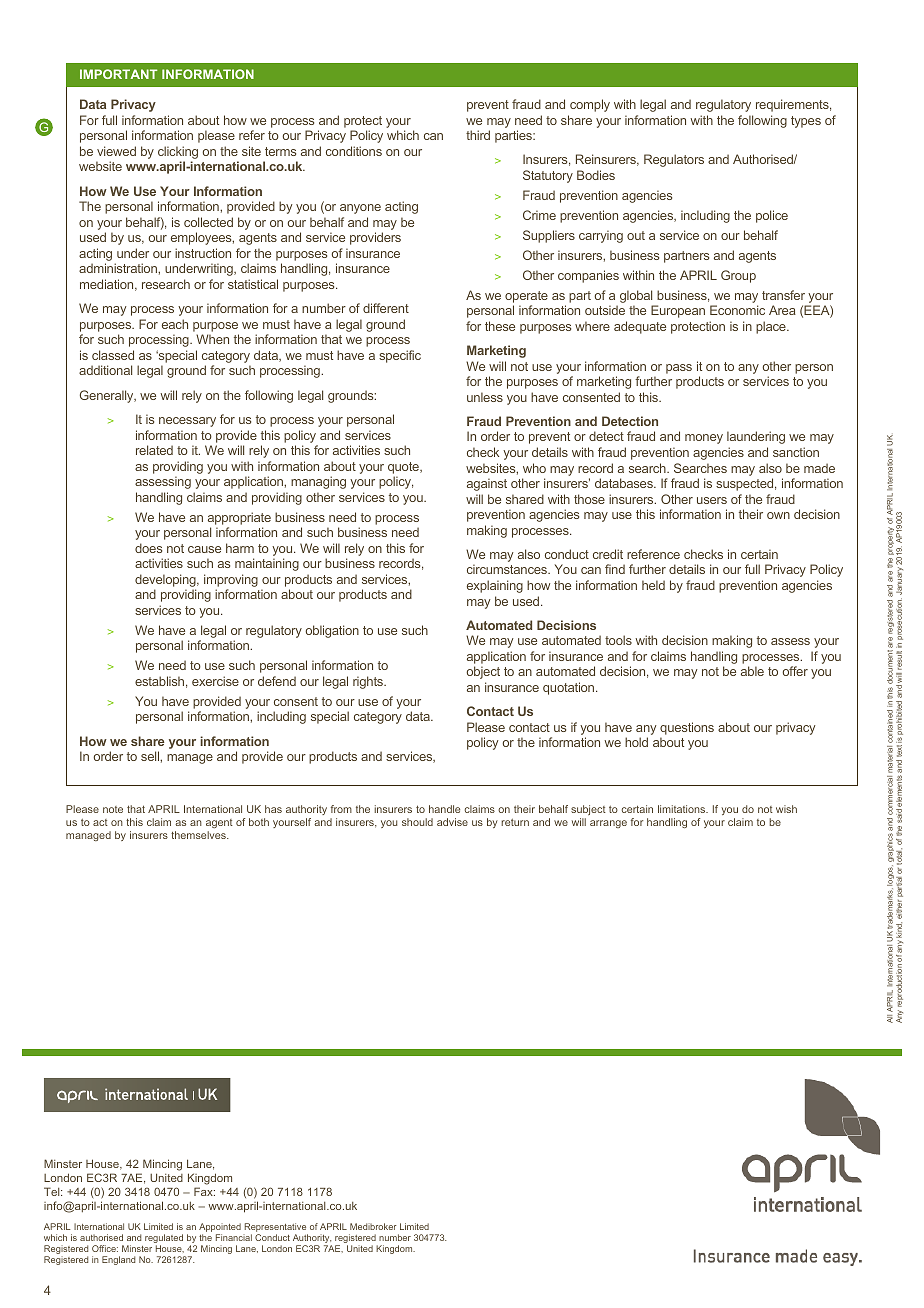  Describe the element at coordinates (485, 397) in the screenshot. I see `unless` at that location.
